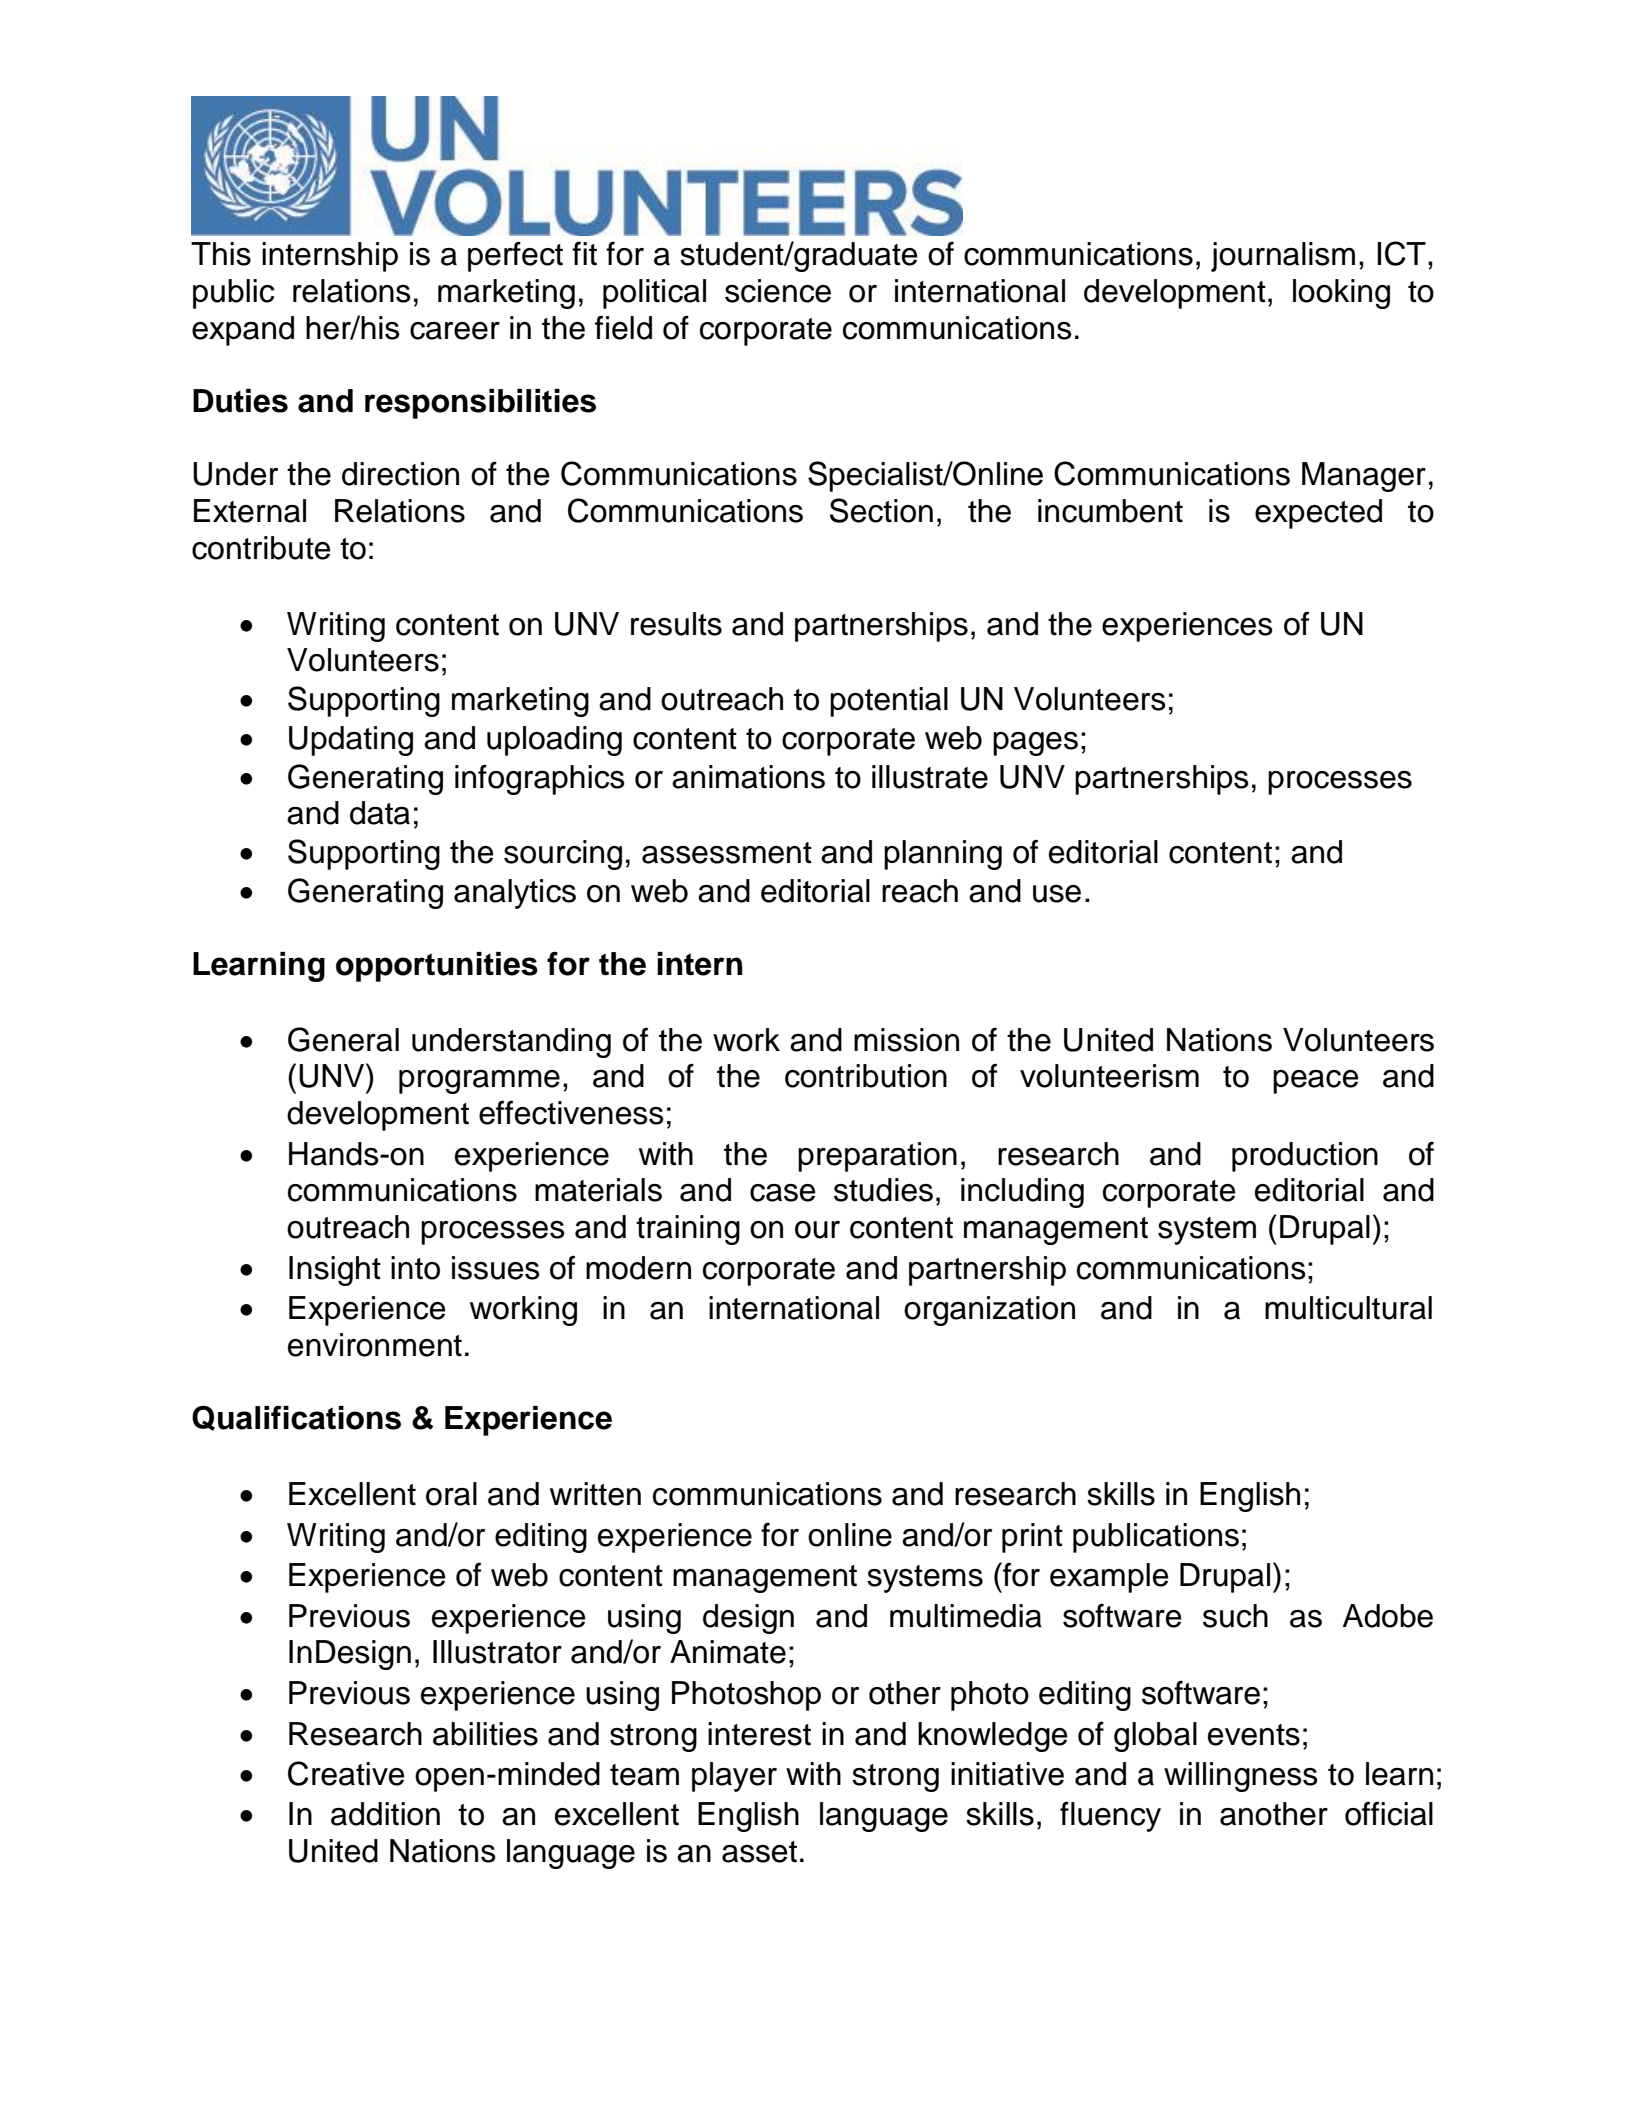 This screenshot has width=1626, height=2105. What do you see at coordinates (778, 291) in the screenshot?
I see `science` at bounding box center [778, 291].
